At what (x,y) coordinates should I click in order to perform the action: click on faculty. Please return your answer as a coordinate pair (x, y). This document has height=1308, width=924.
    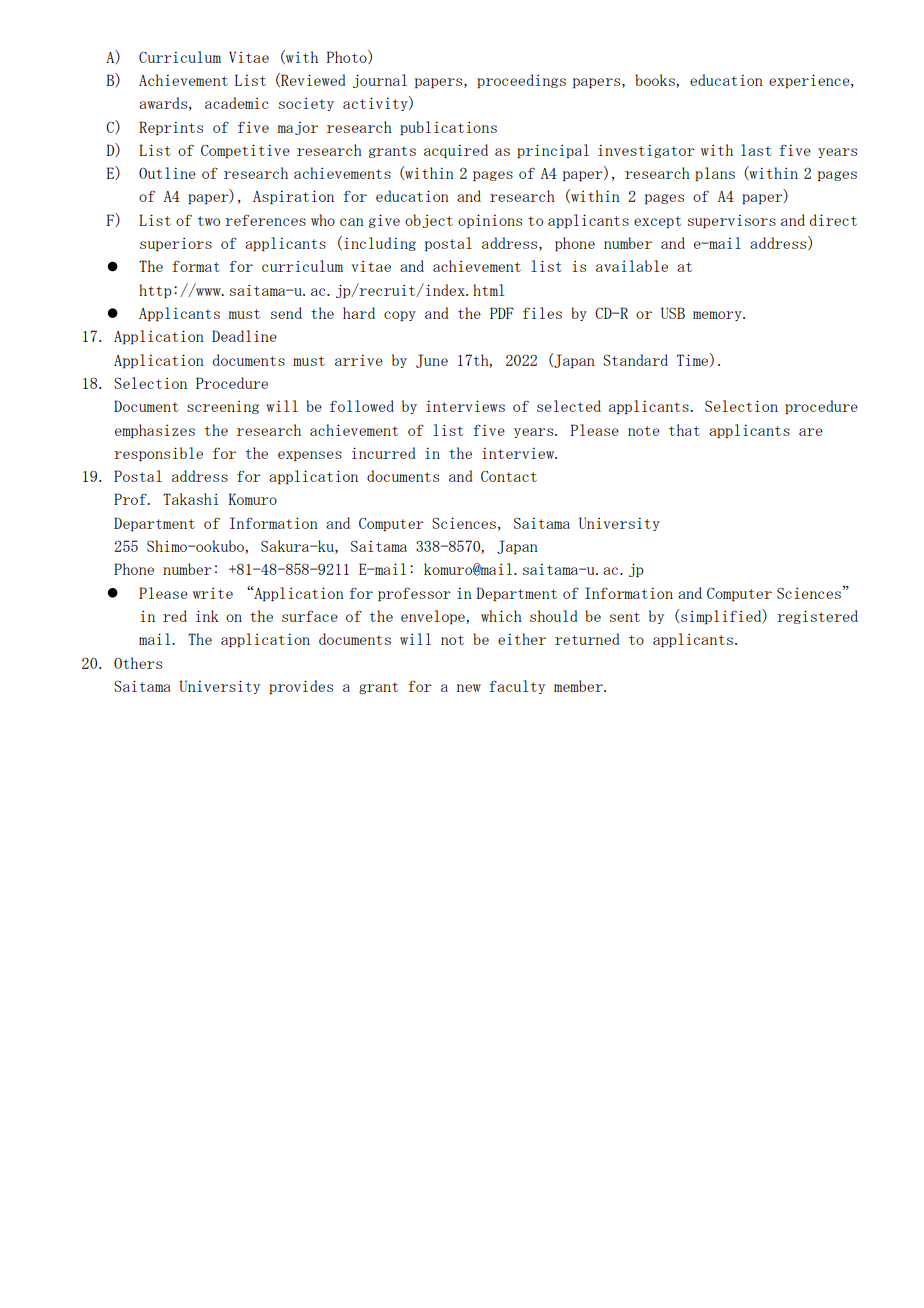
    Looking at the image, I should click on (517, 687).
